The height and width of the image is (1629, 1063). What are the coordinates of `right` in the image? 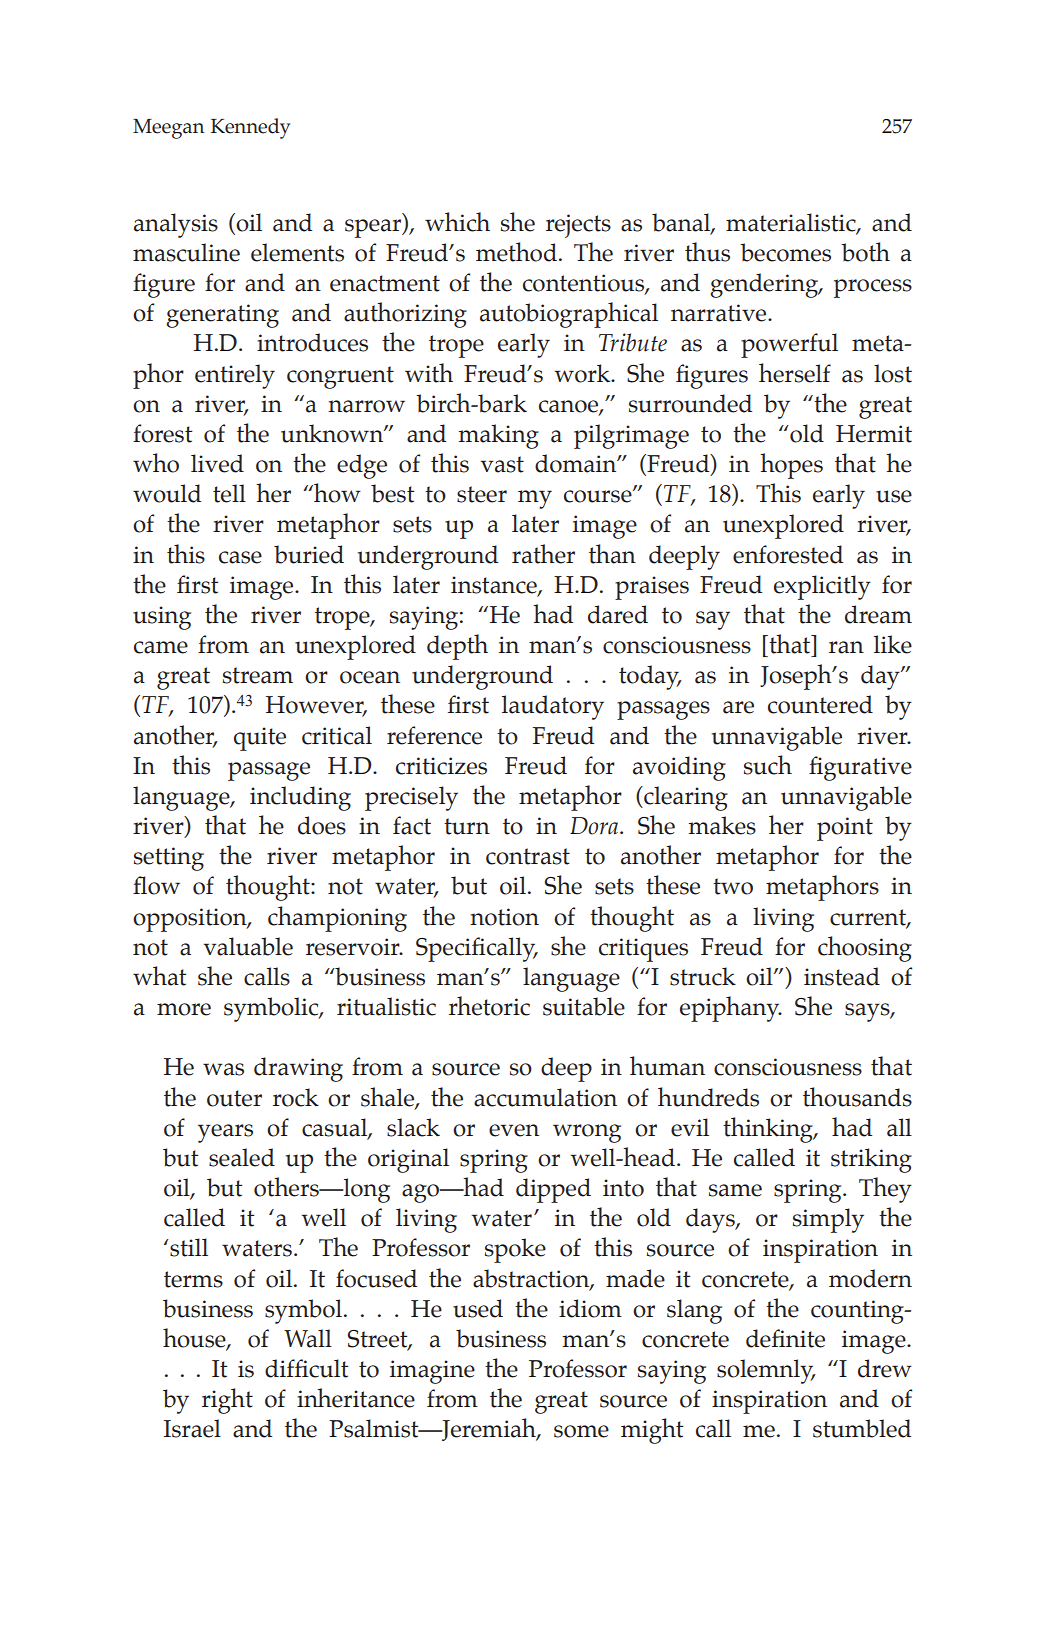 It's located at (227, 1401).
